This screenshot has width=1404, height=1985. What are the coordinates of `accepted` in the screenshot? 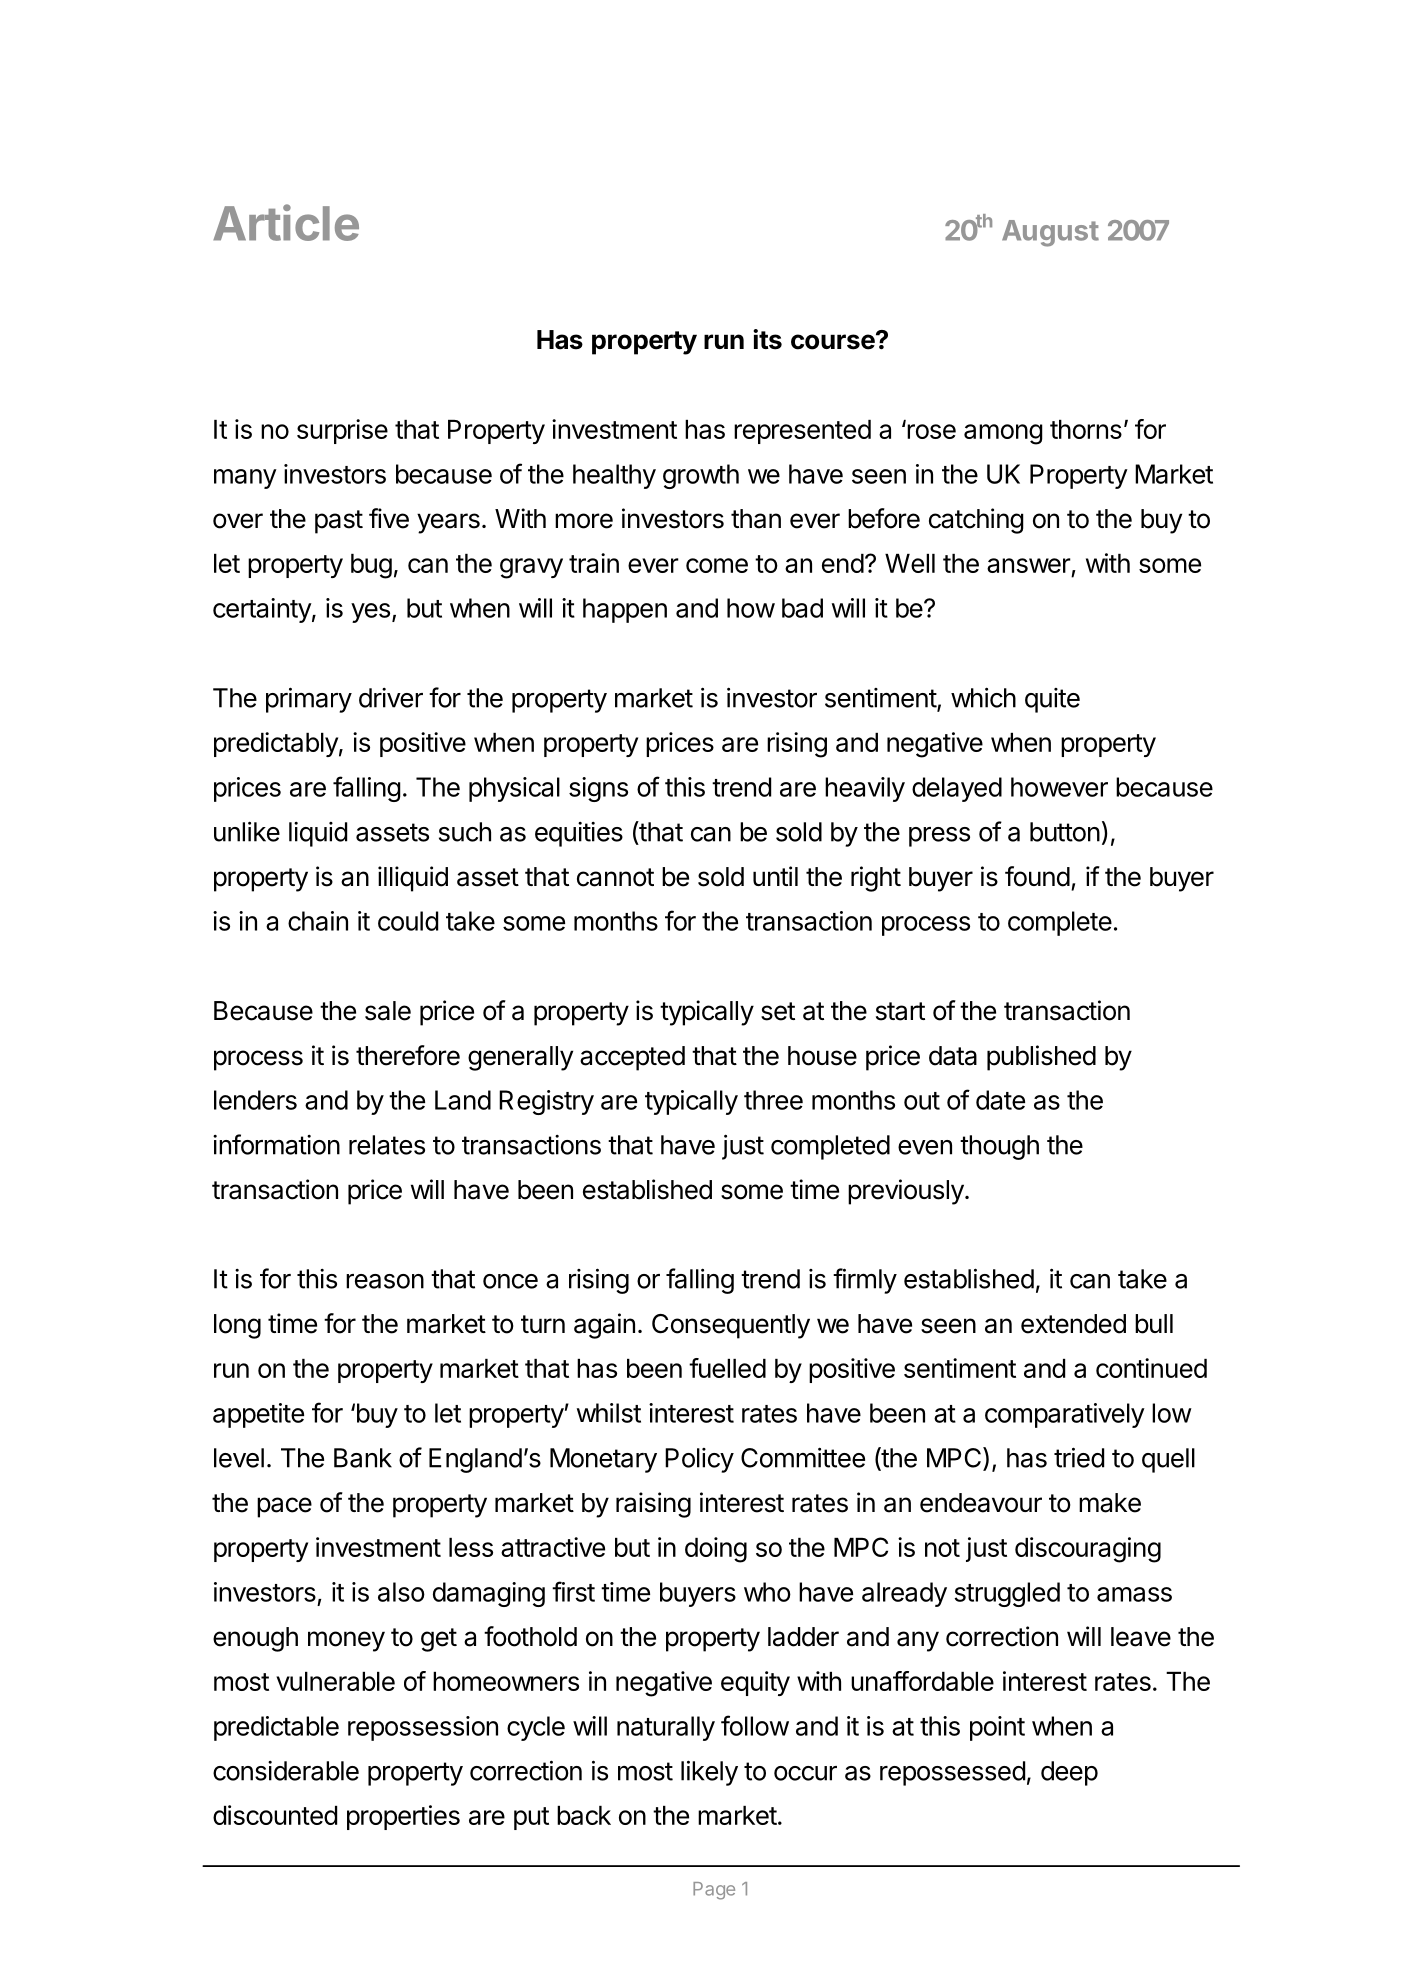 It's located at (632, 1058).
